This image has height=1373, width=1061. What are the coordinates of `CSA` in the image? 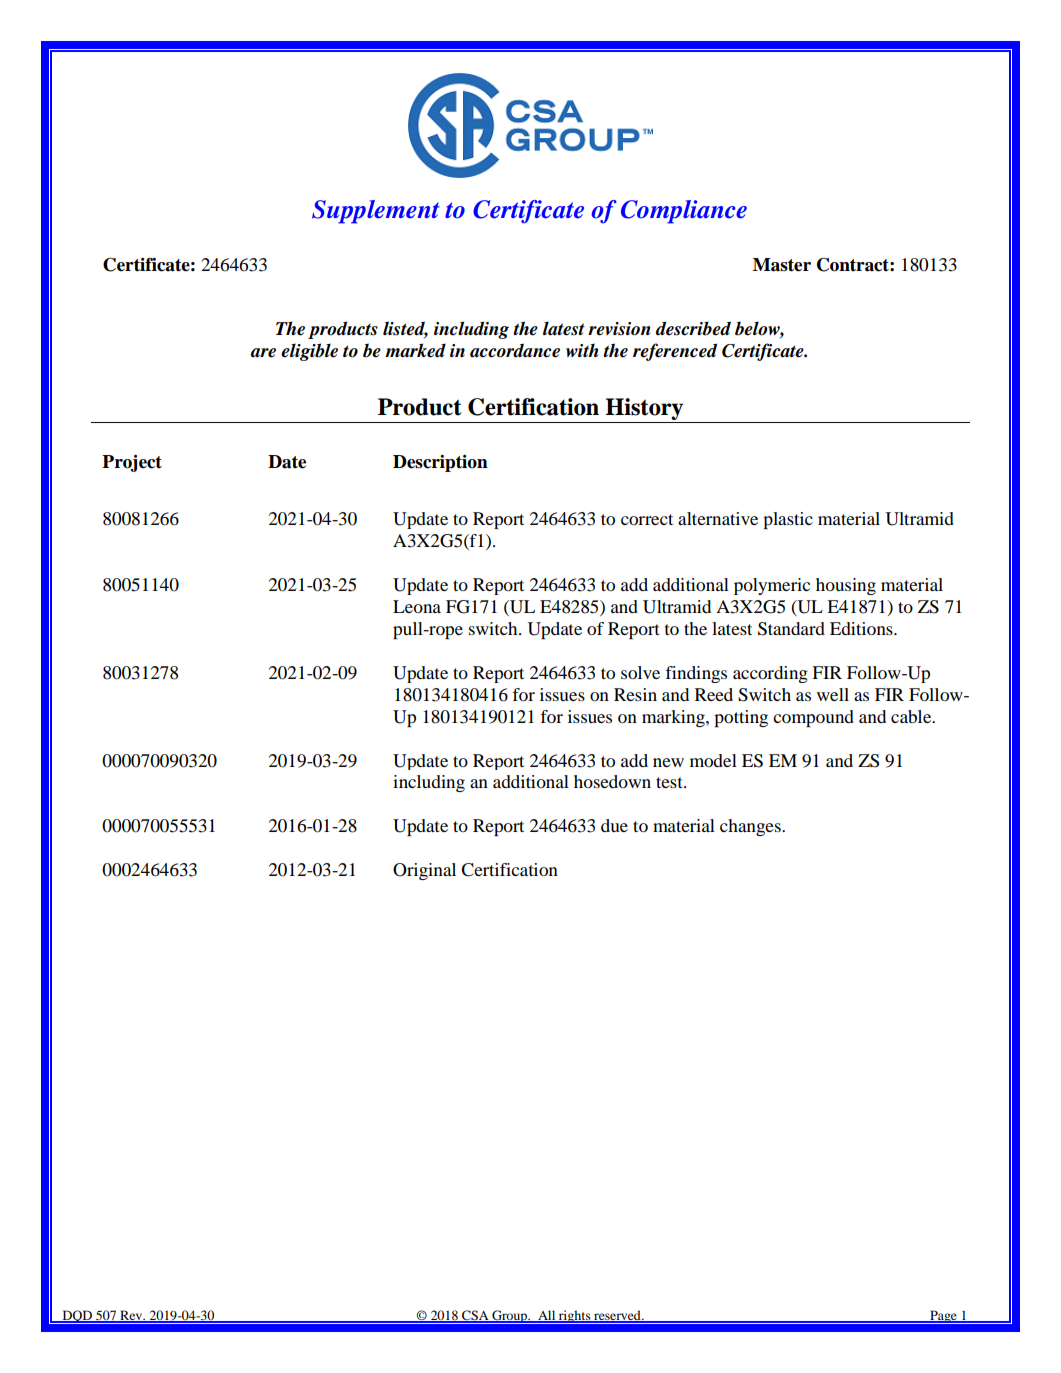 It's located at (475, 1316).
